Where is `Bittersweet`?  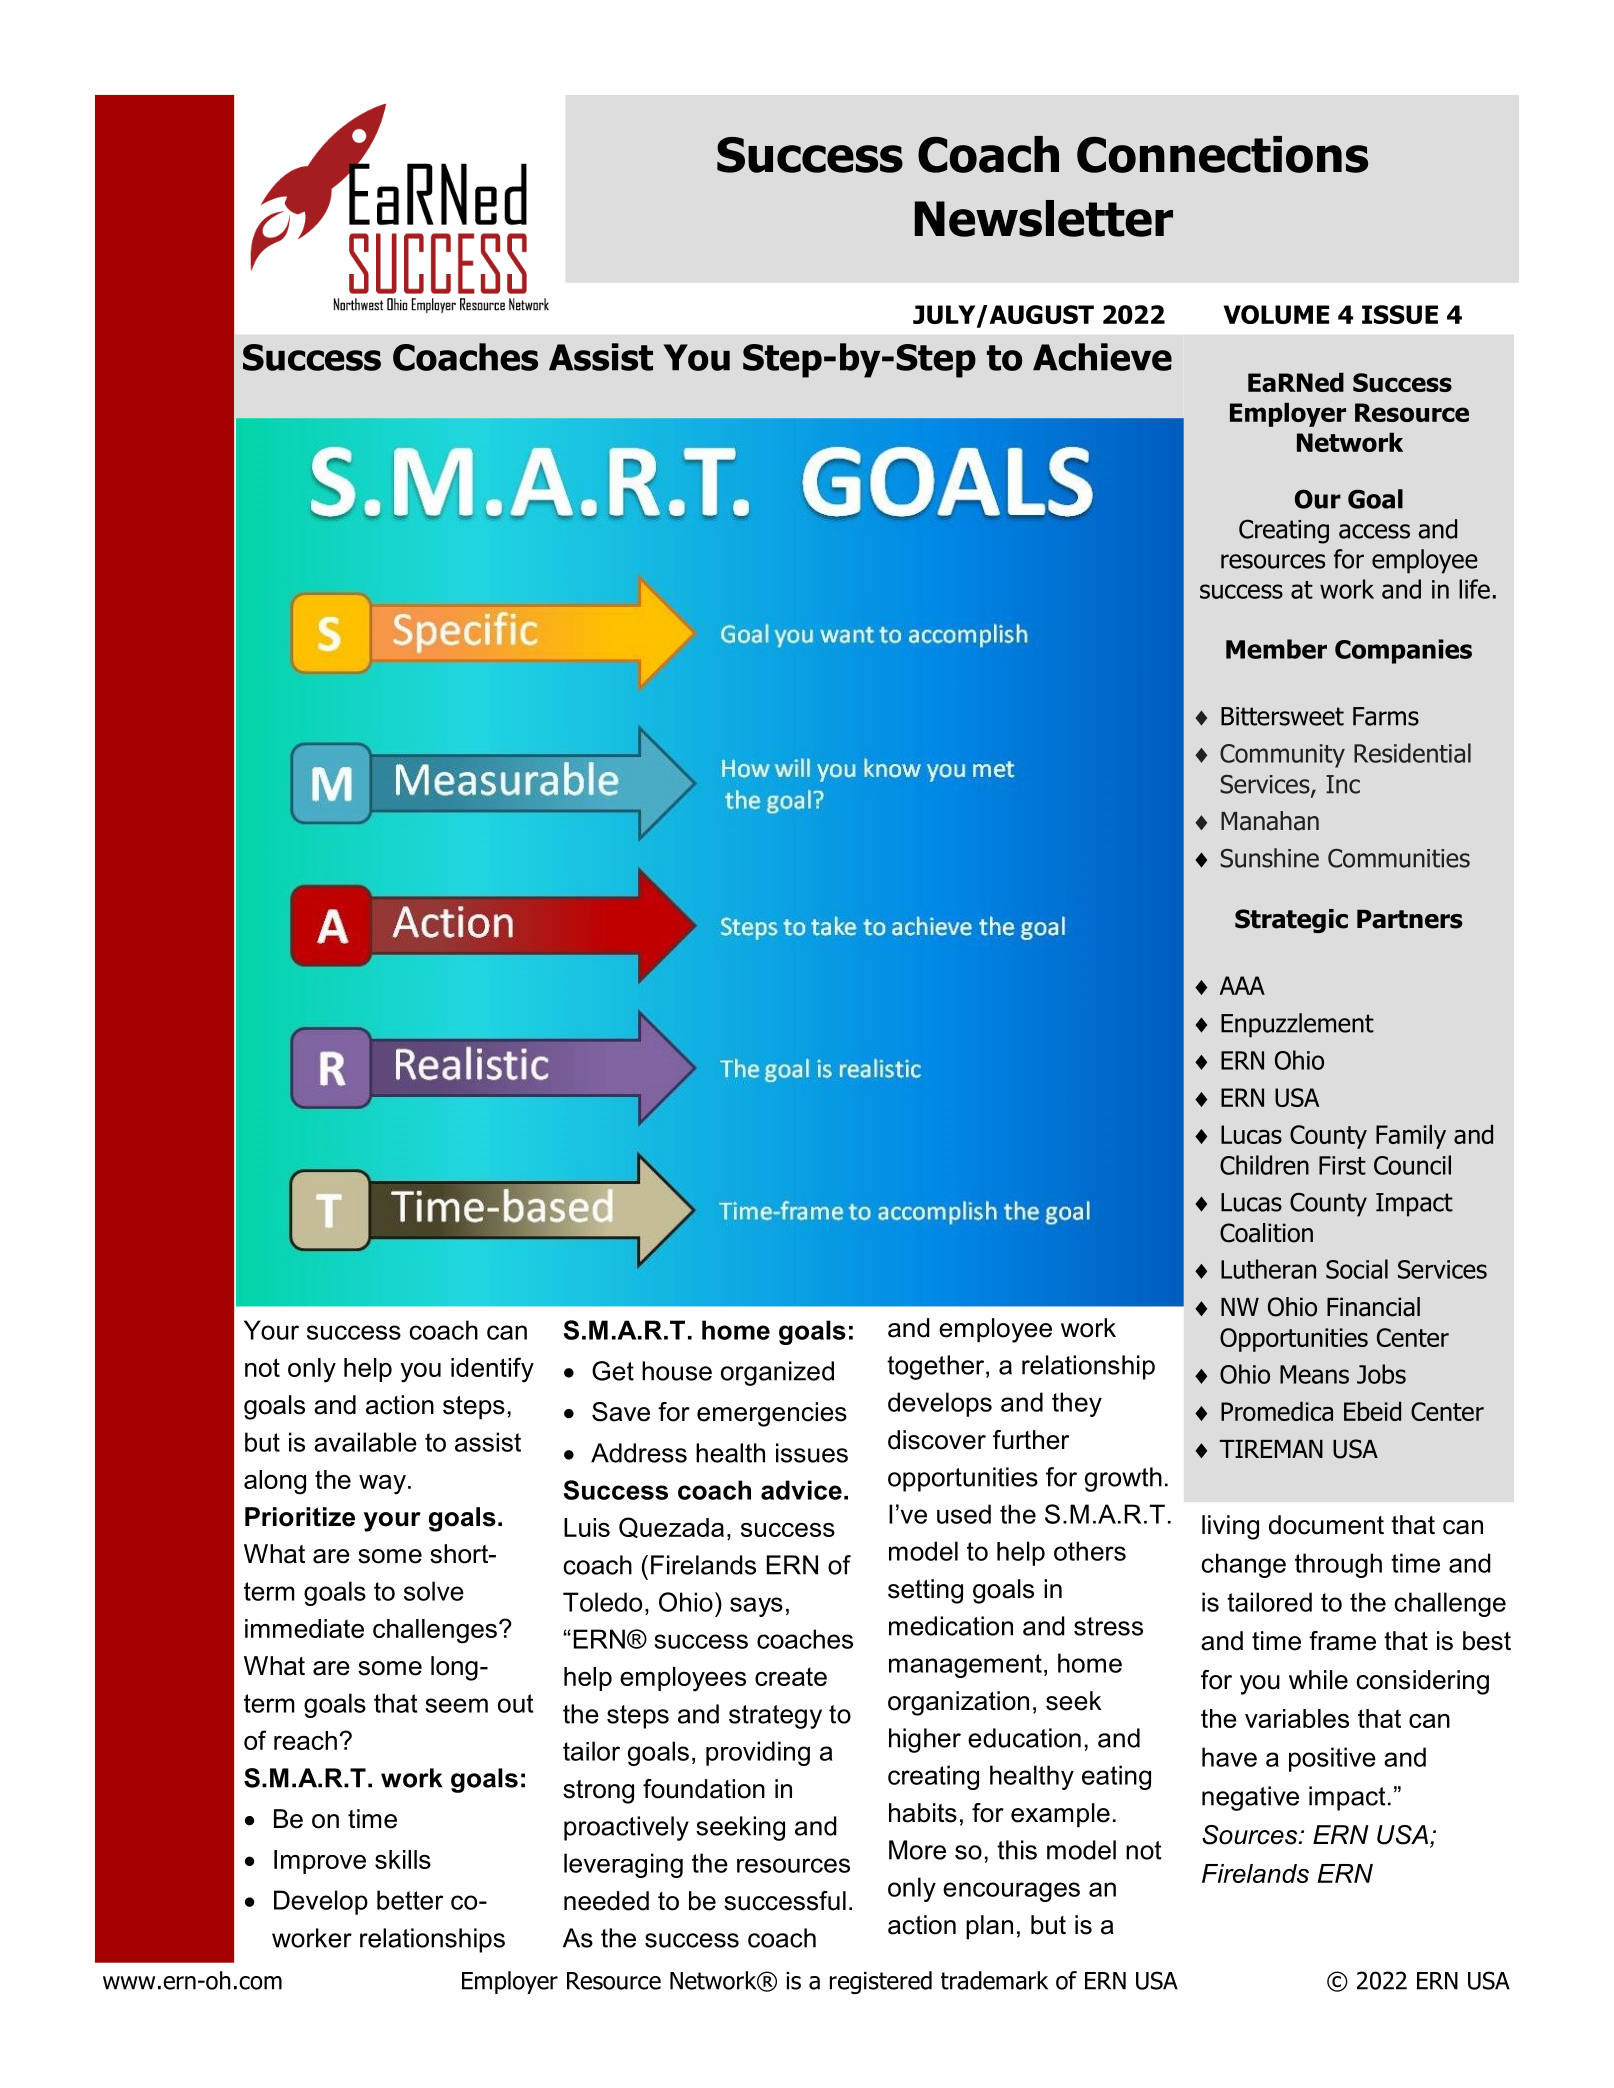
Bittersweet is located at coordinates (1282, 716).
